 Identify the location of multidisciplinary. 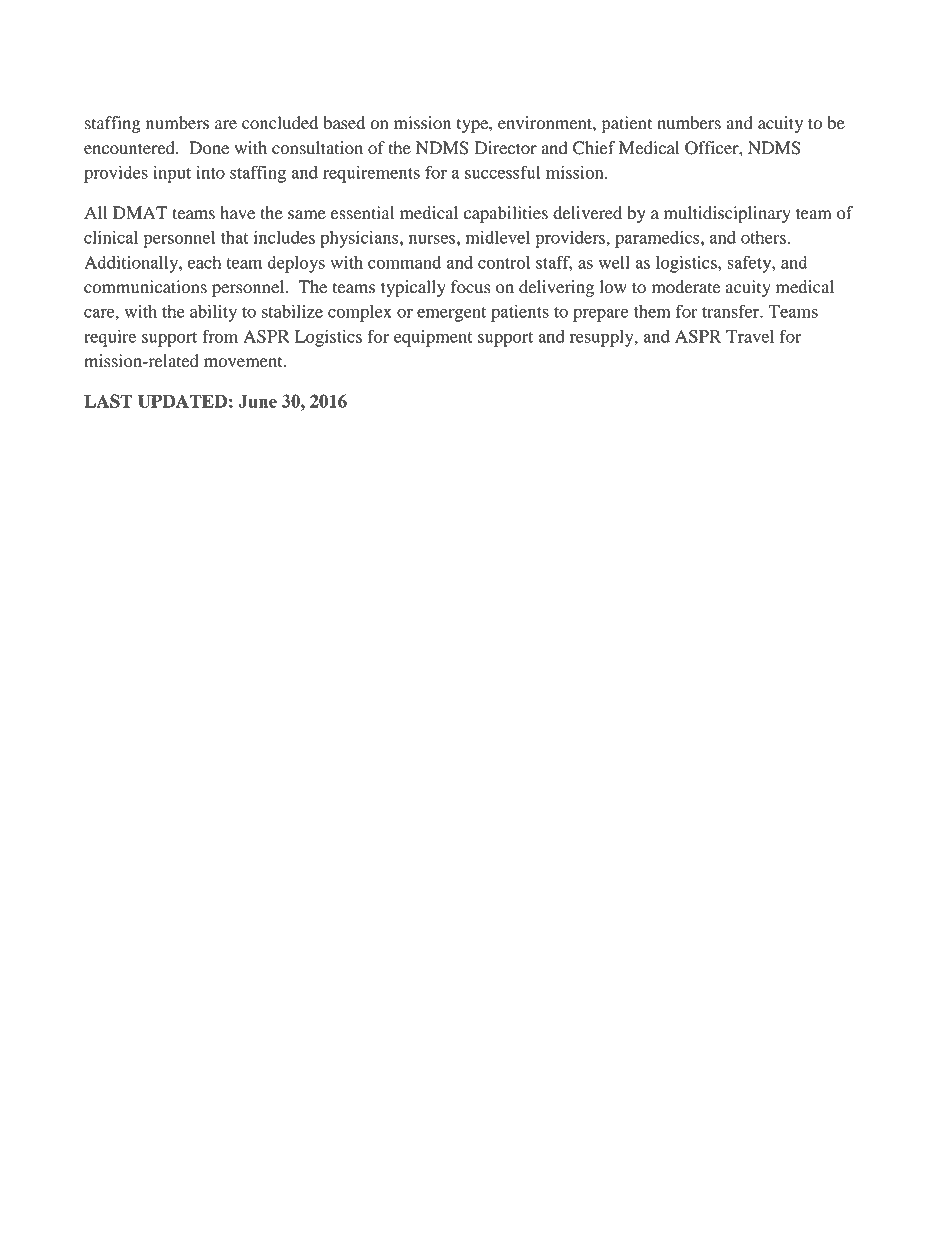
(727, 214).
